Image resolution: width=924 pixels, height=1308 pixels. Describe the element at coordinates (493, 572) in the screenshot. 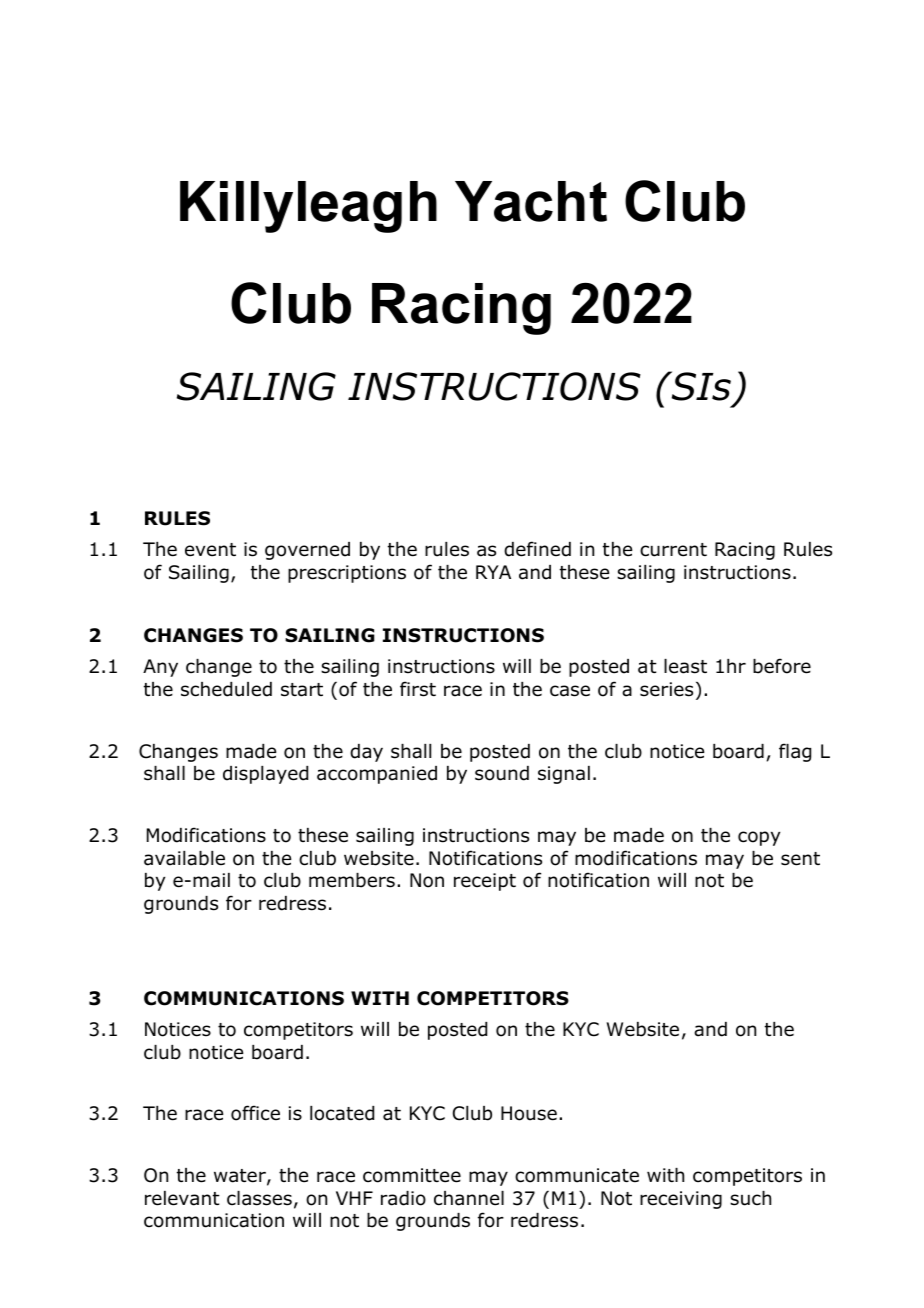

I see `RYA` at that location.
